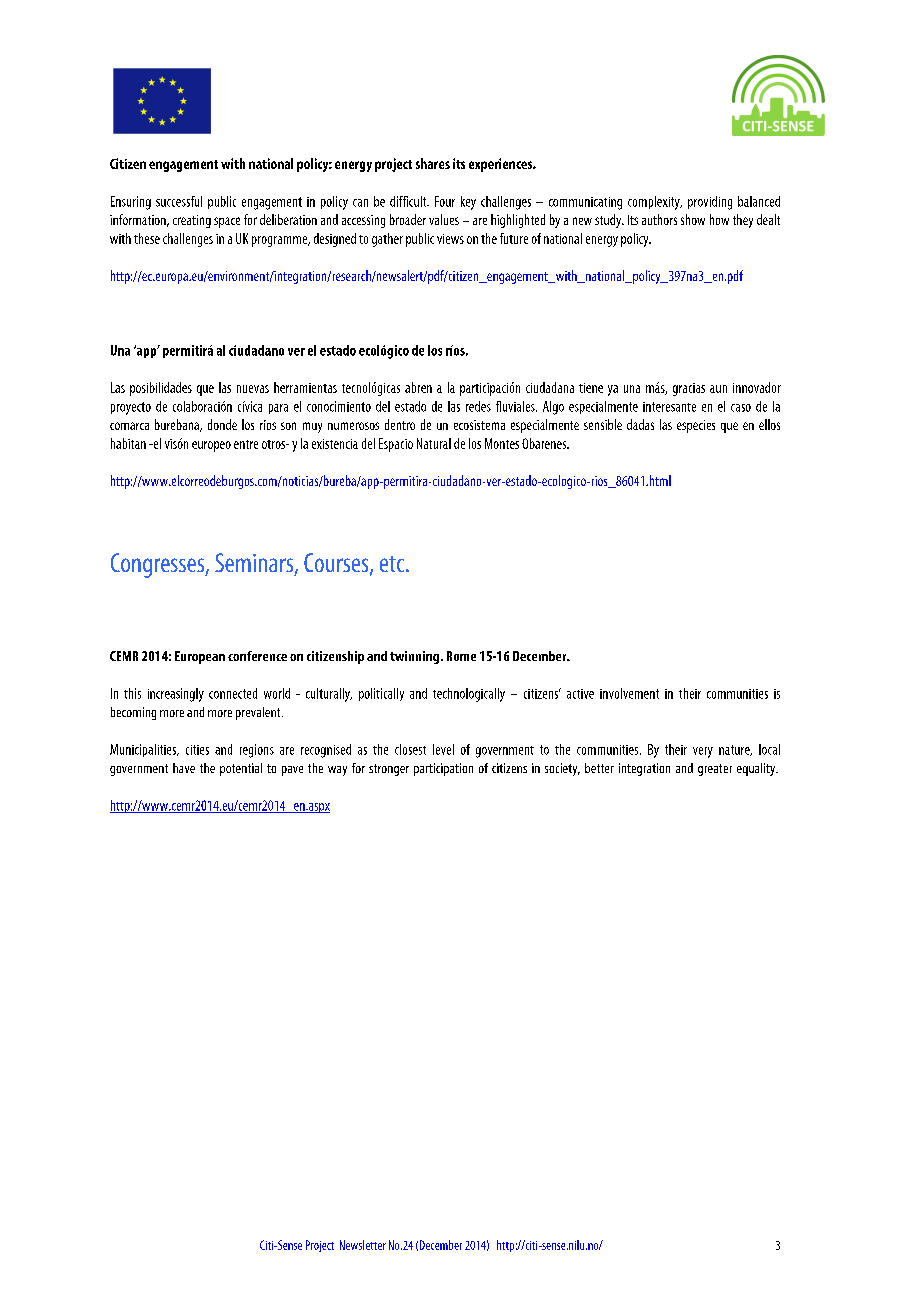 This screenshot has width=924, height=1308. Describe the element at coordinates (254, 562) in the screenshot. I see `Seminars` at that location.
